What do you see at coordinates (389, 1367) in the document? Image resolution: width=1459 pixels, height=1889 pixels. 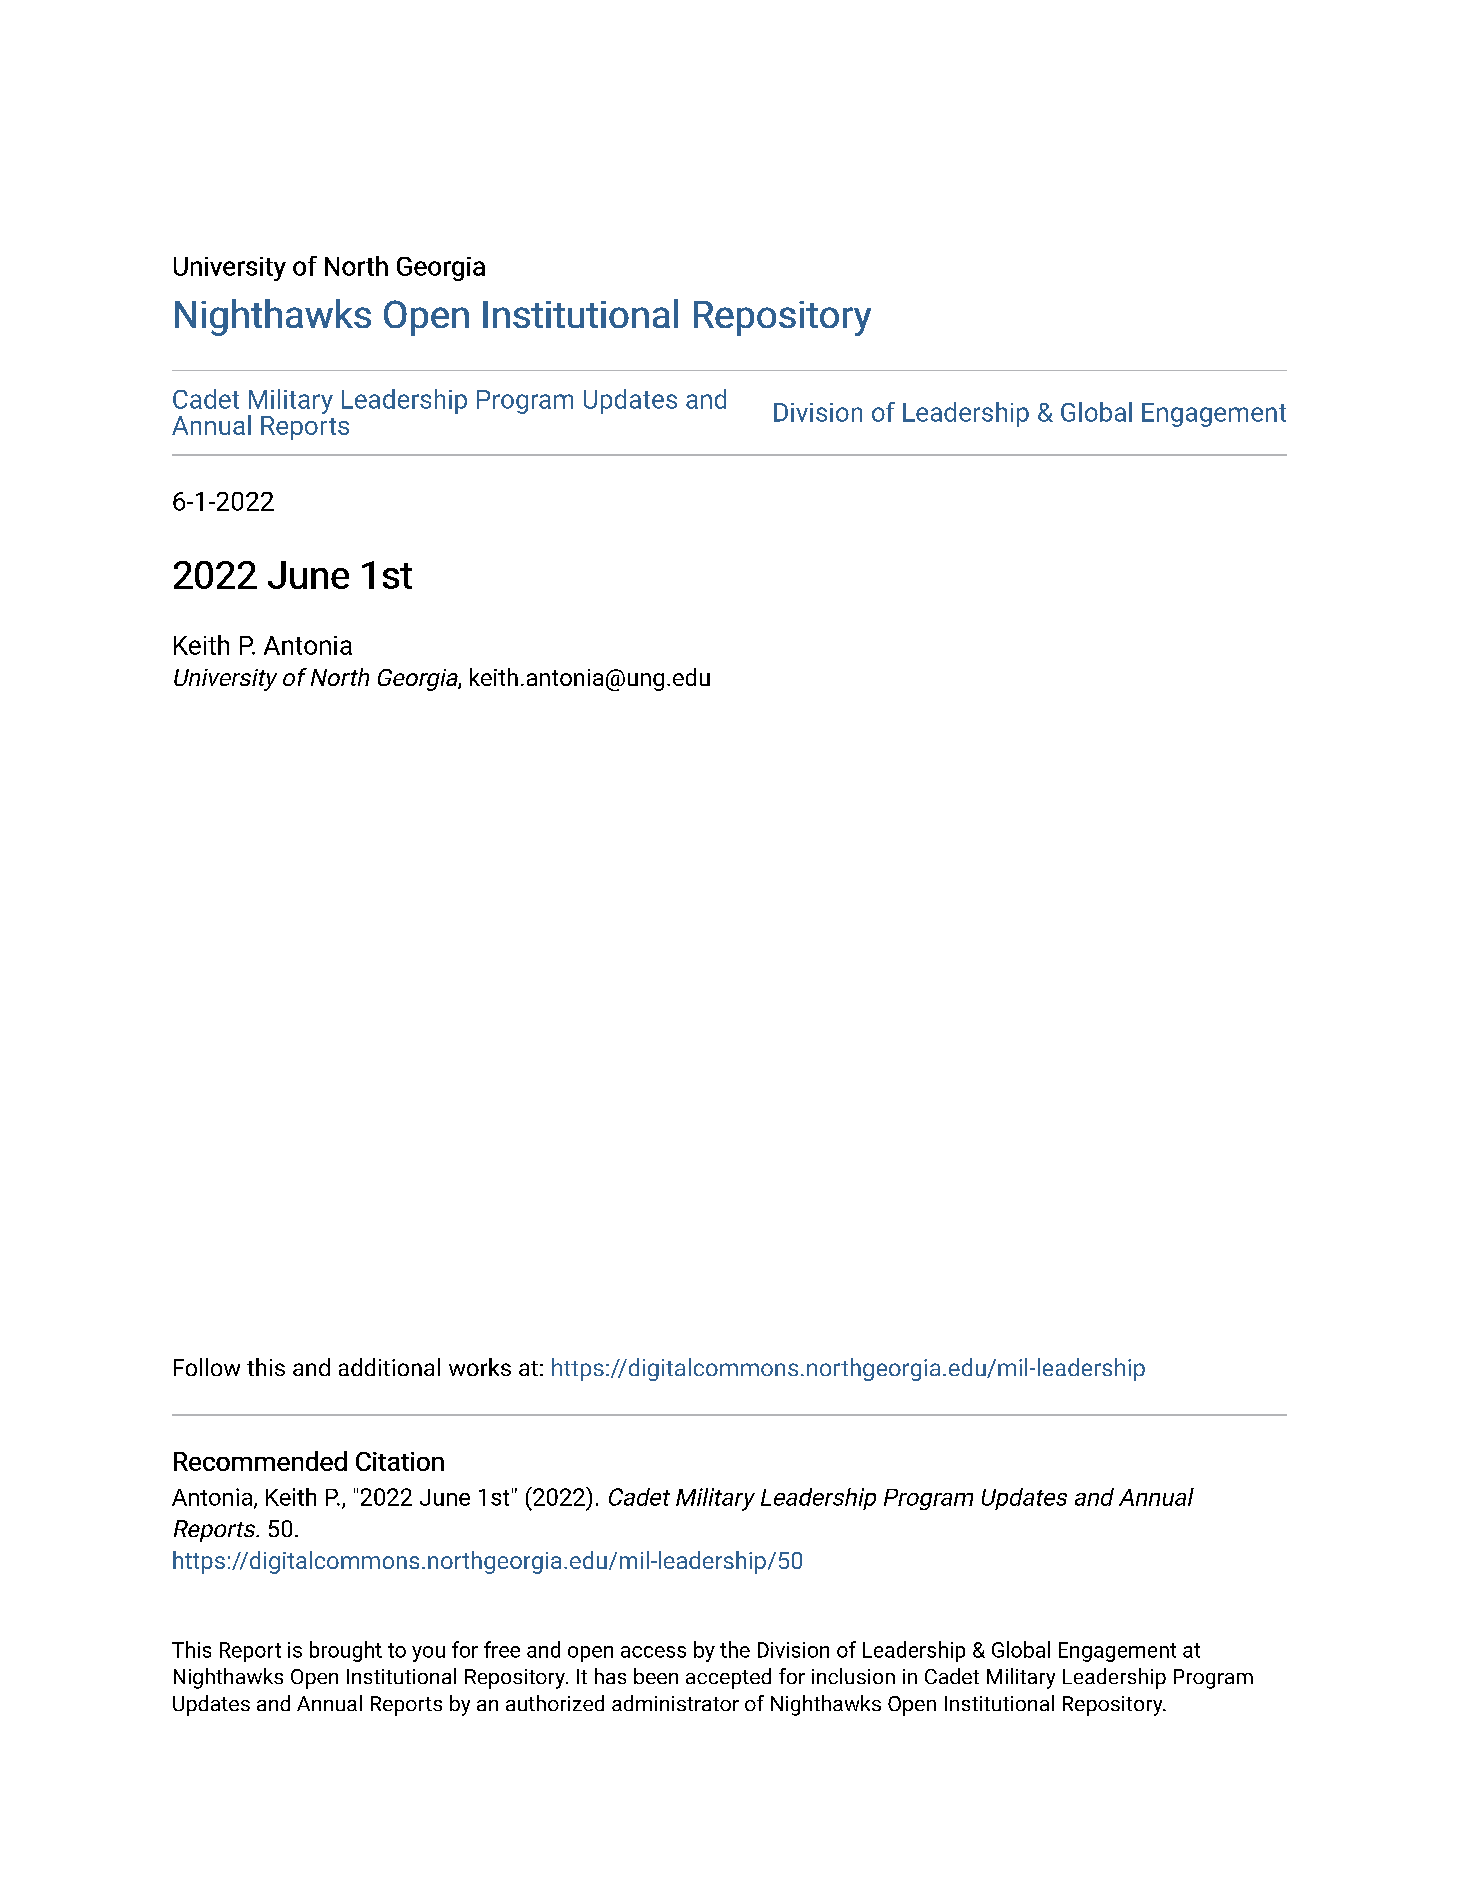 I see `additional` at bounding box center [389, 1367].
